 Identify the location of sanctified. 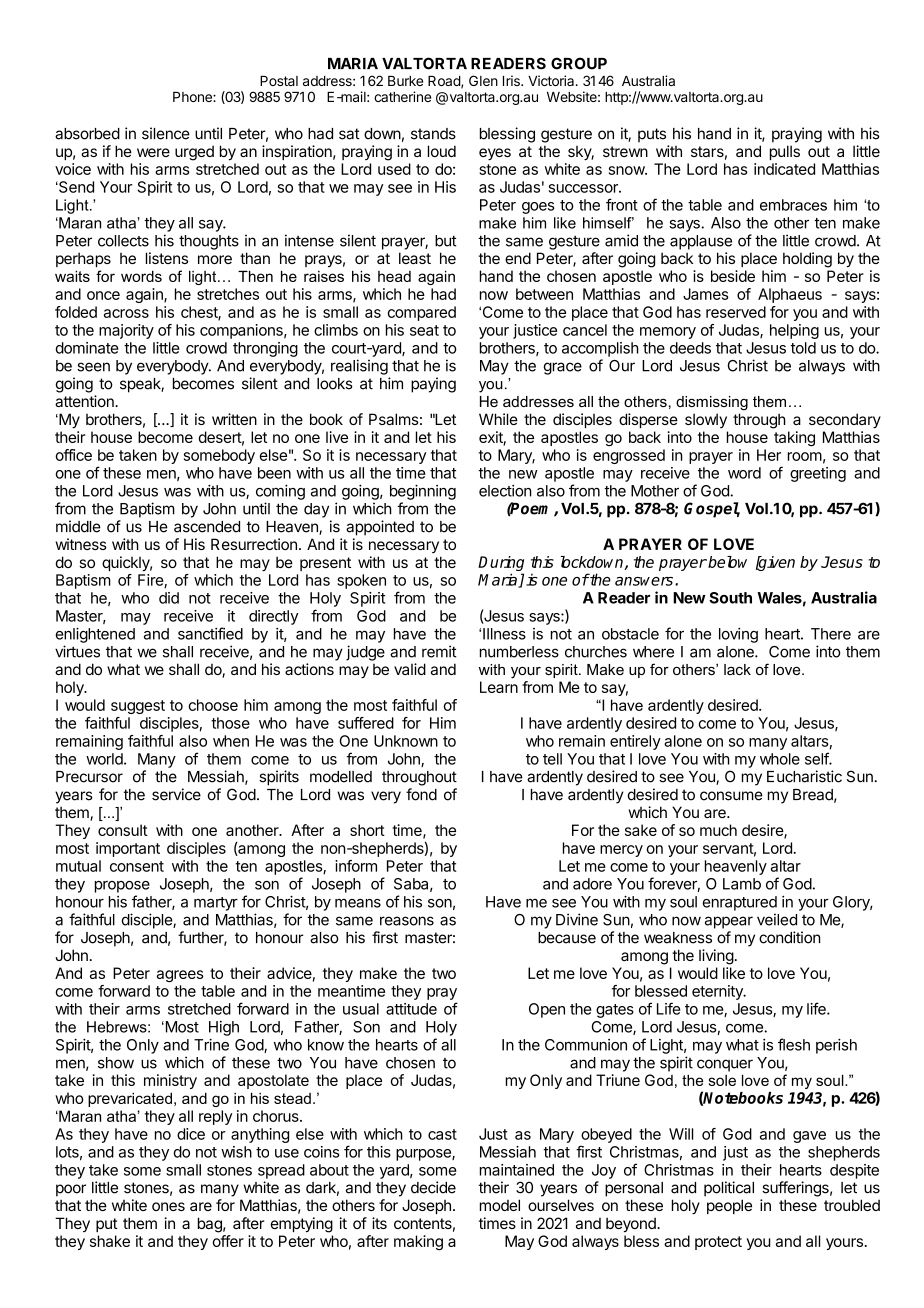
(210, 633).
